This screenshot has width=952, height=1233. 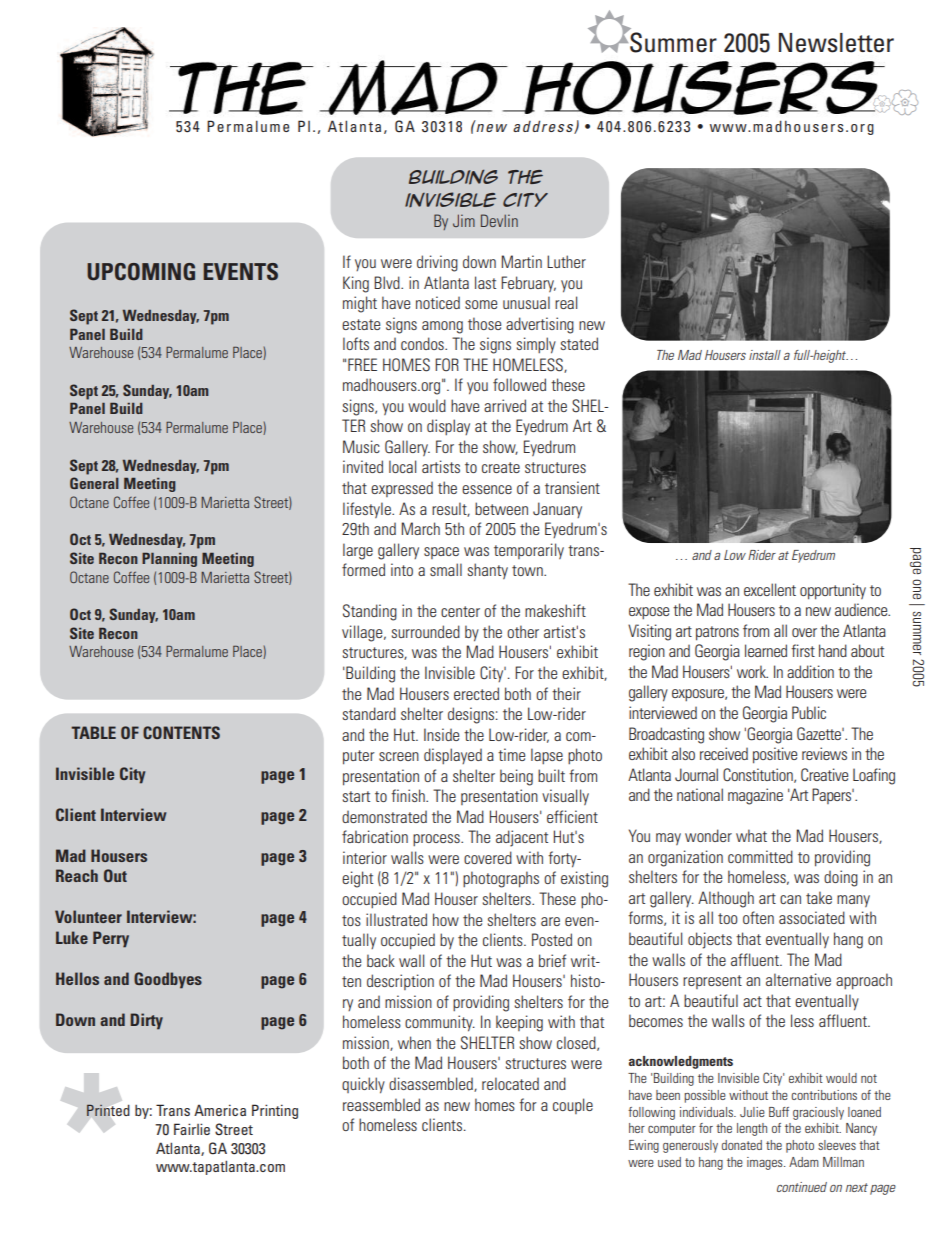 What do you see at coordinates (437, 840) in the screenshot?
I see `process` at bounding box center [437, 840].
